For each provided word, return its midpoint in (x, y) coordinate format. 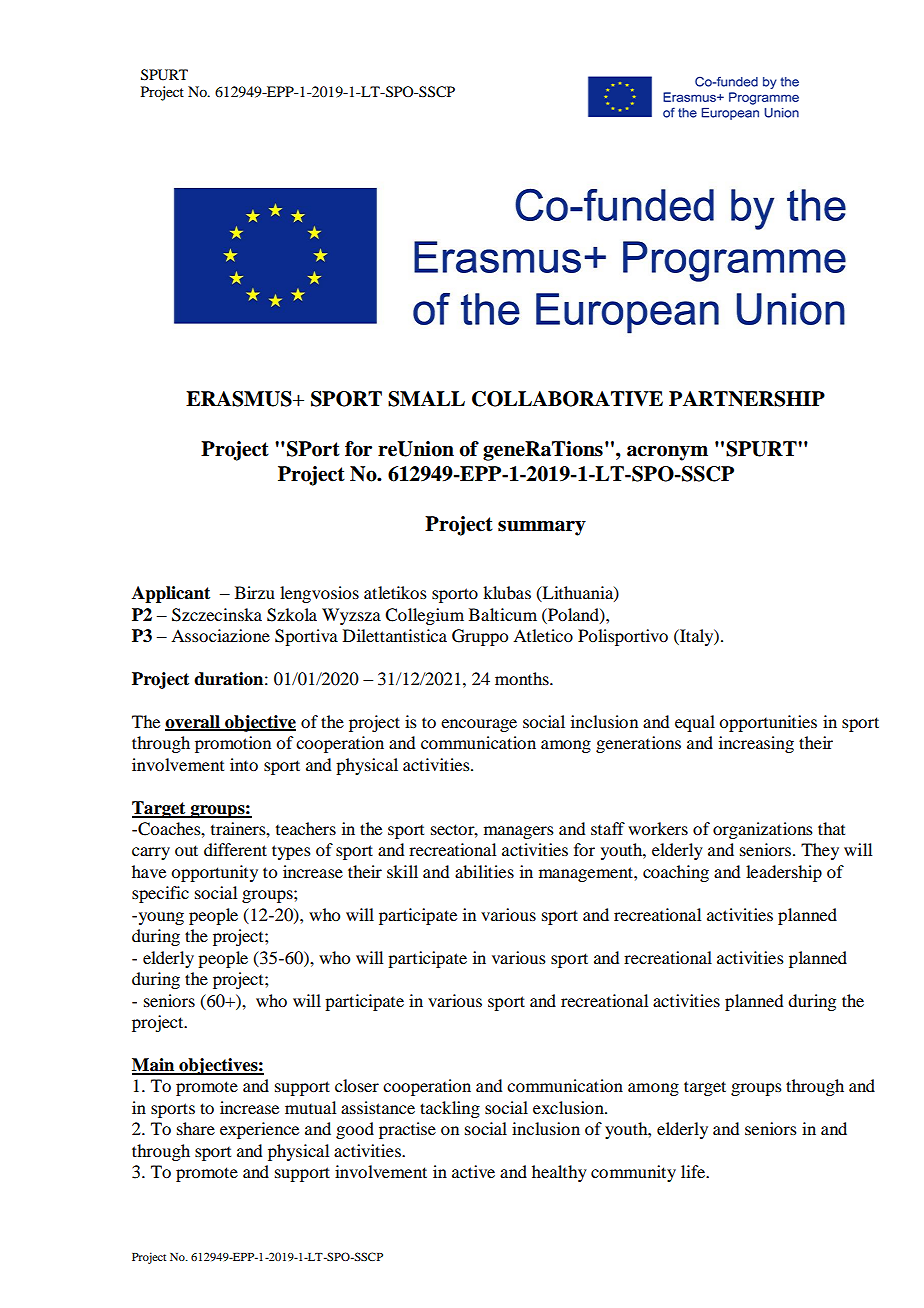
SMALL (426, 399)
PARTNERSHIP (747, 399)
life (694, 1171)
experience (259, 1130)
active (473, 1171)
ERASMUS (240, 399)
